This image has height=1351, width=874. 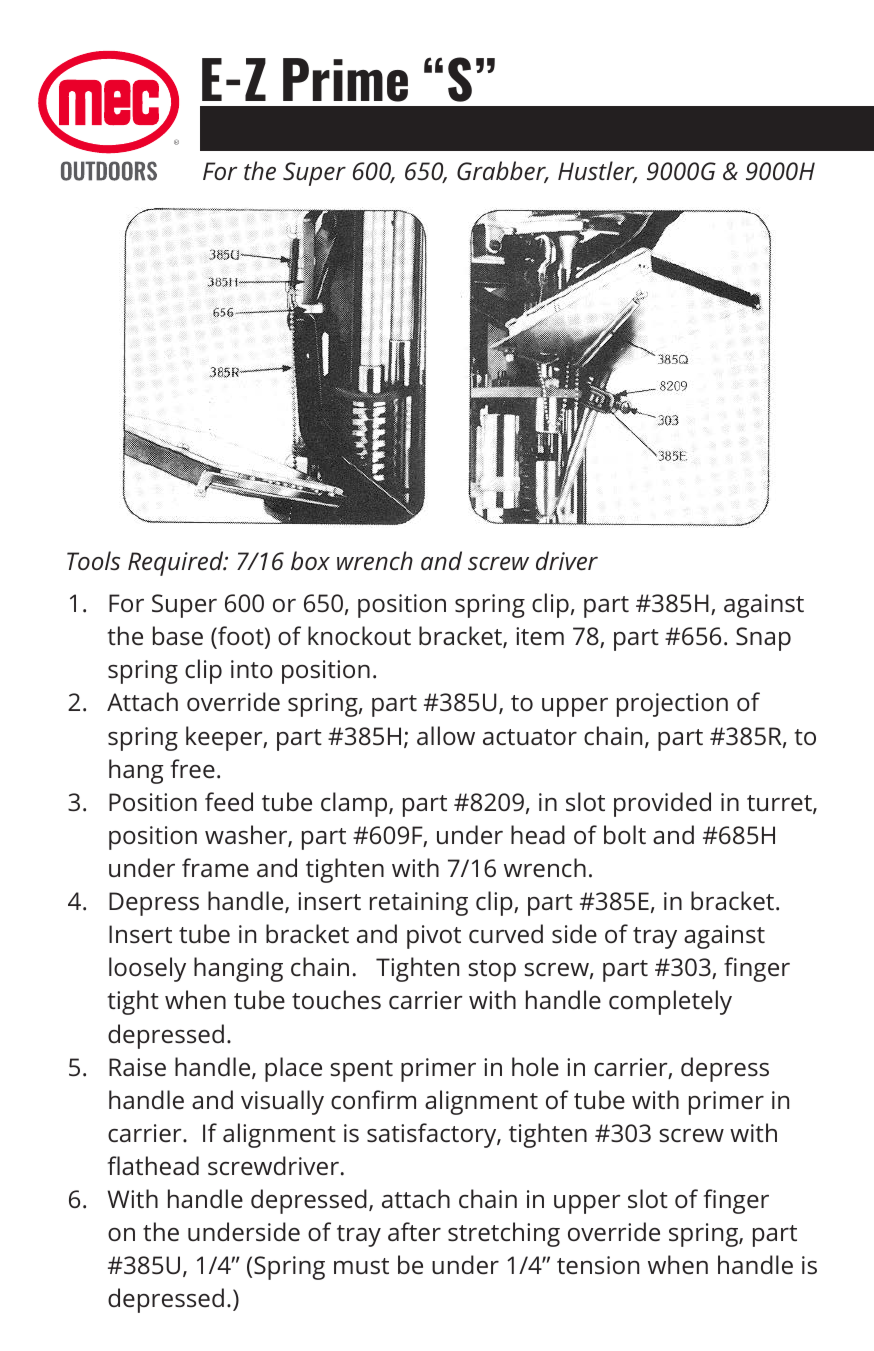 What do you see at coordinates (193, 768) in the image?
I see `free` at bounding box center [193, 768].
